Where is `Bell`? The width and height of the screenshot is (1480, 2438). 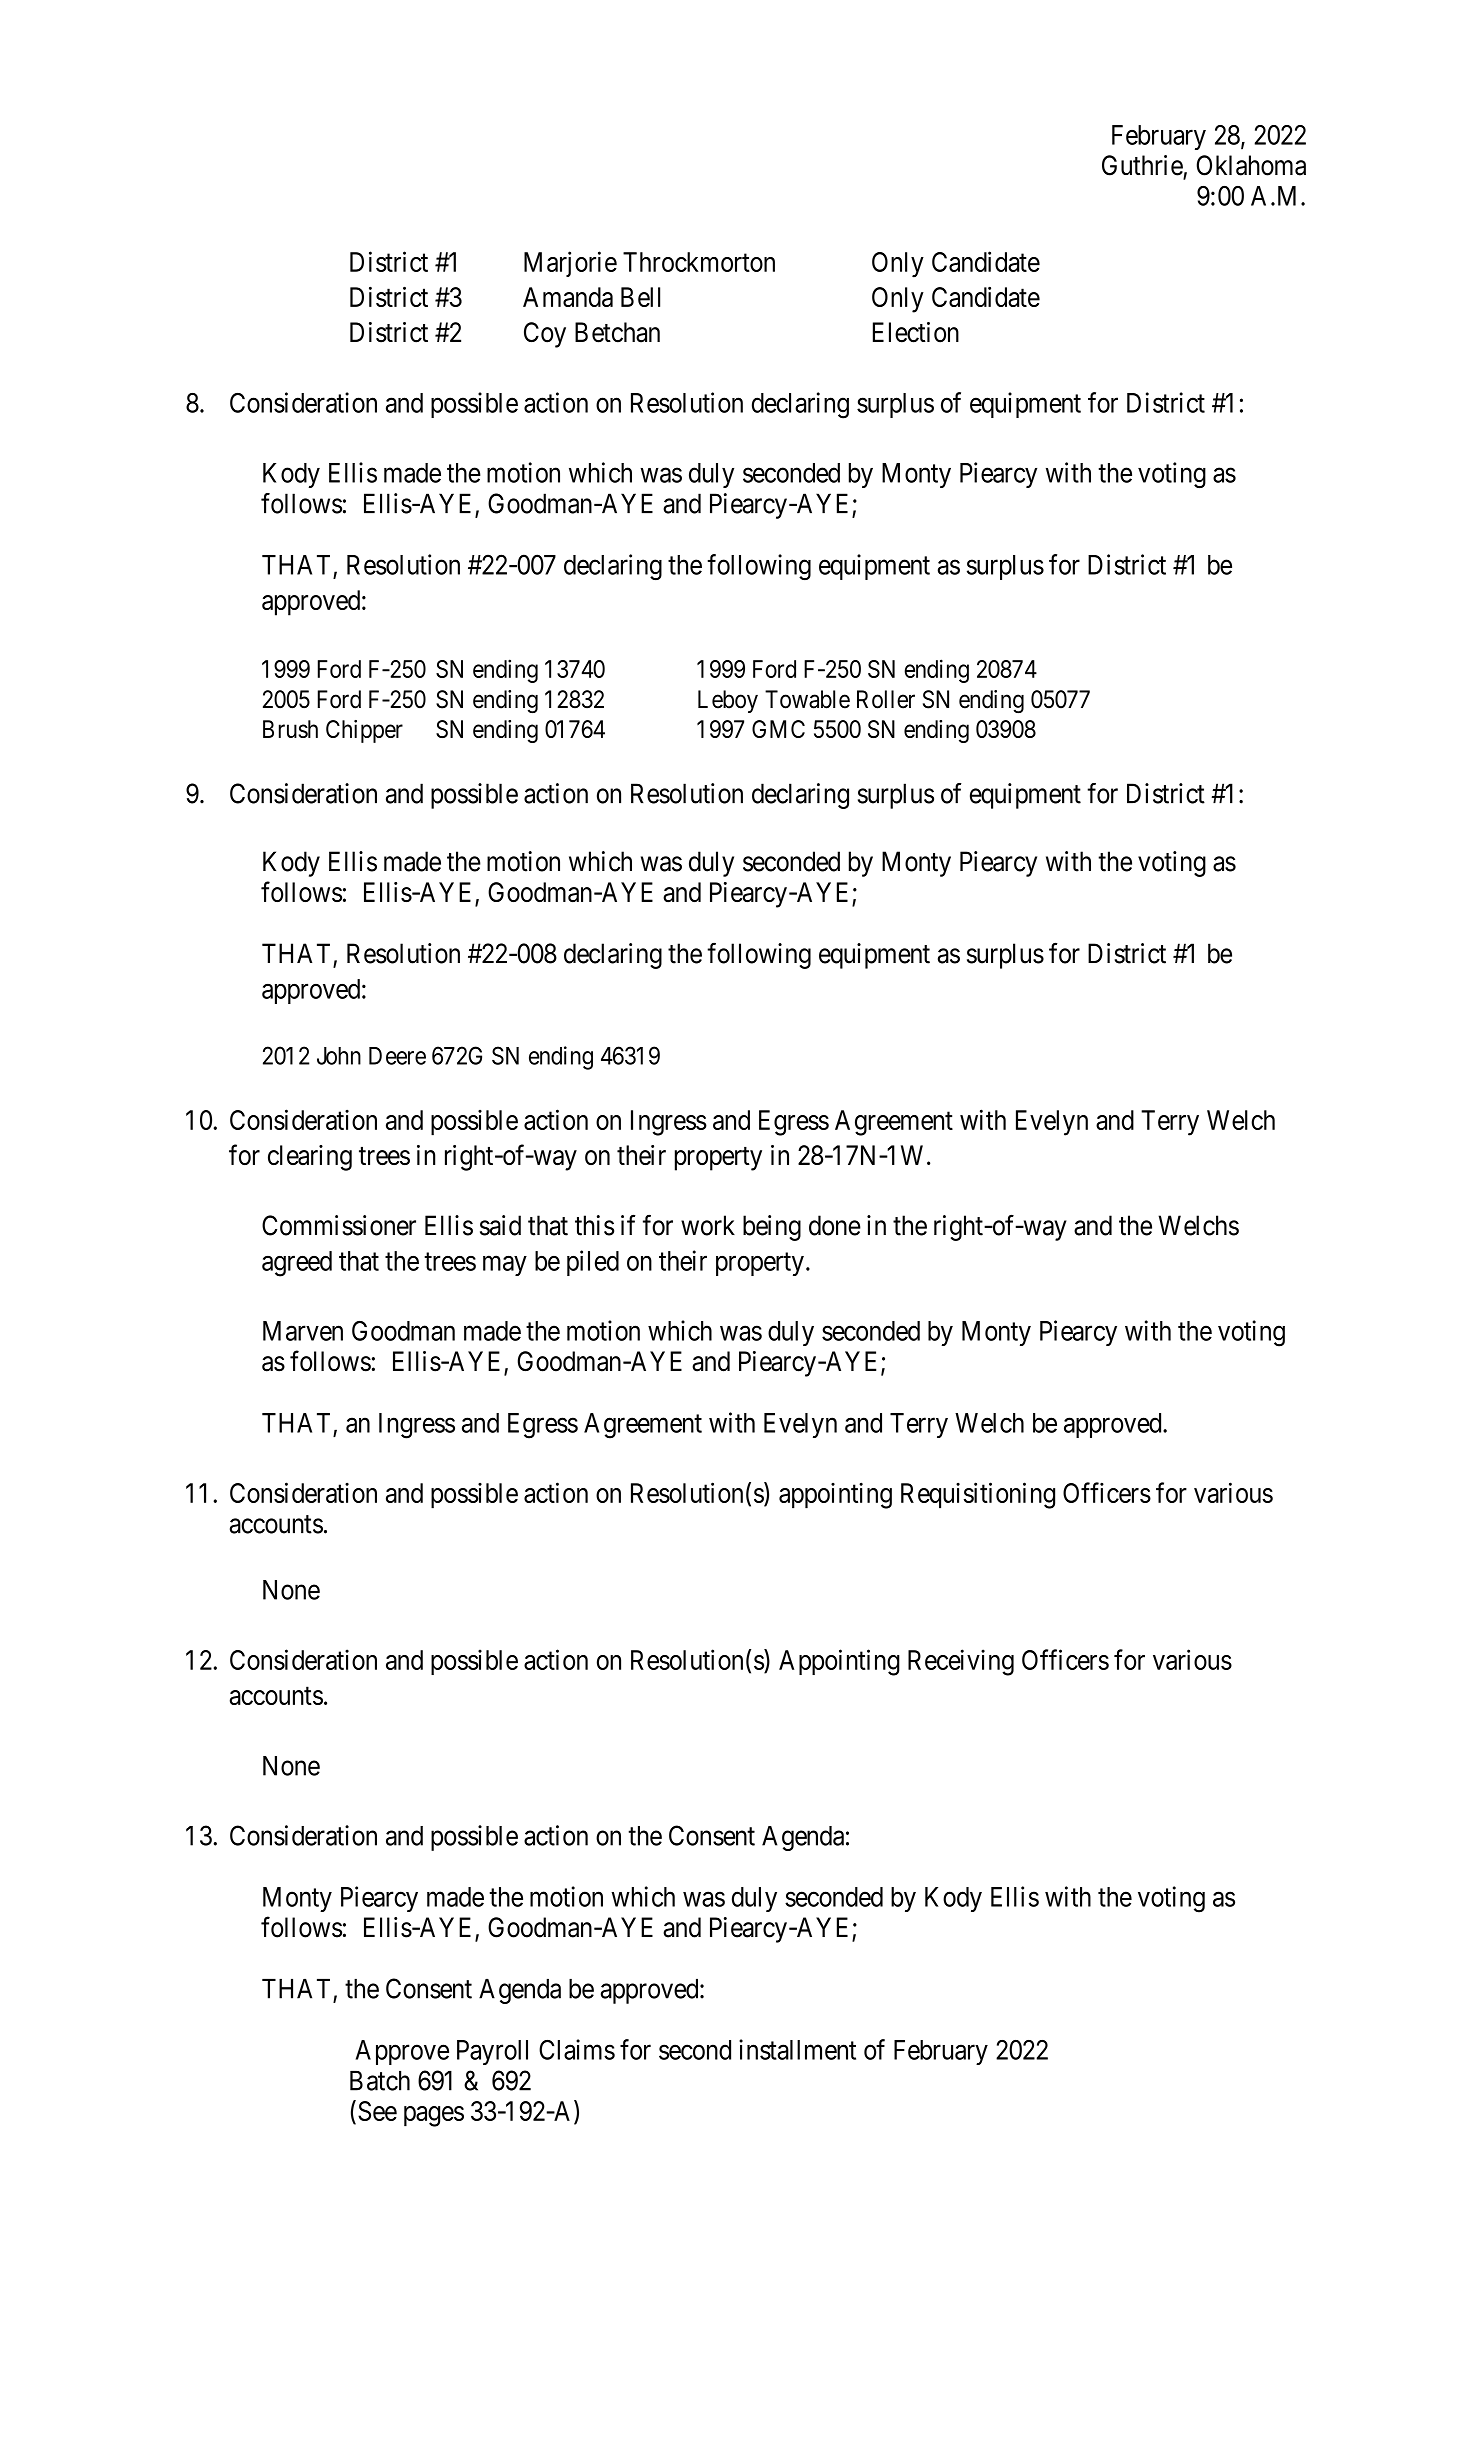
Bell is located at coordinates (640, 297).
